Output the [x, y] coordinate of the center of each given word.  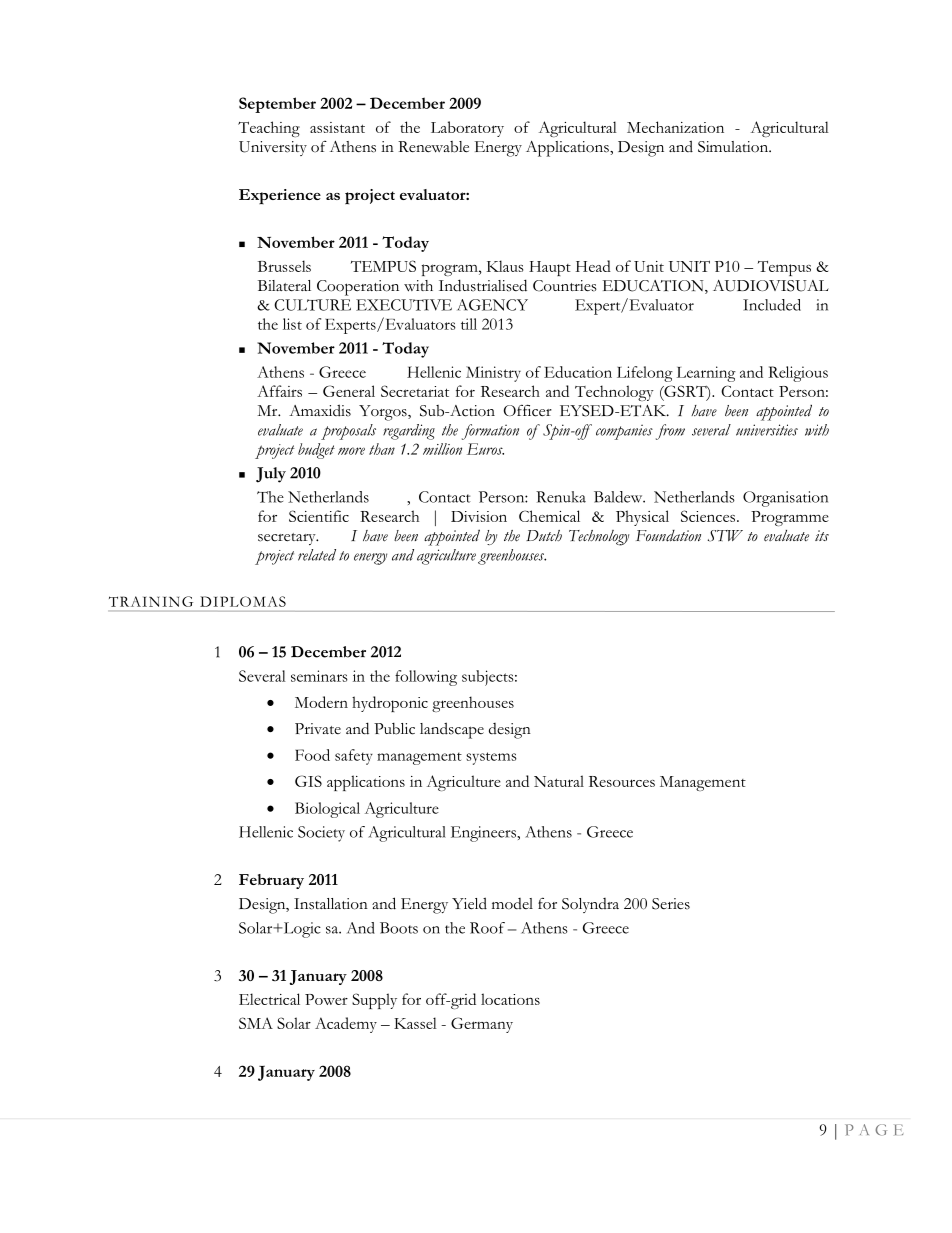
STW [725, 536]
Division [479, 516]
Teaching [269, 129]
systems [491, 758]
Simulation [734, 147]
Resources [622, 781]
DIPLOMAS [243, 601]
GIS [308, 781]
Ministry [493, 374]
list [292, 324]
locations [510, 999]
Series [671, 904]
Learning [706, 374]
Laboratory [467, 129]
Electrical [269, 999]
